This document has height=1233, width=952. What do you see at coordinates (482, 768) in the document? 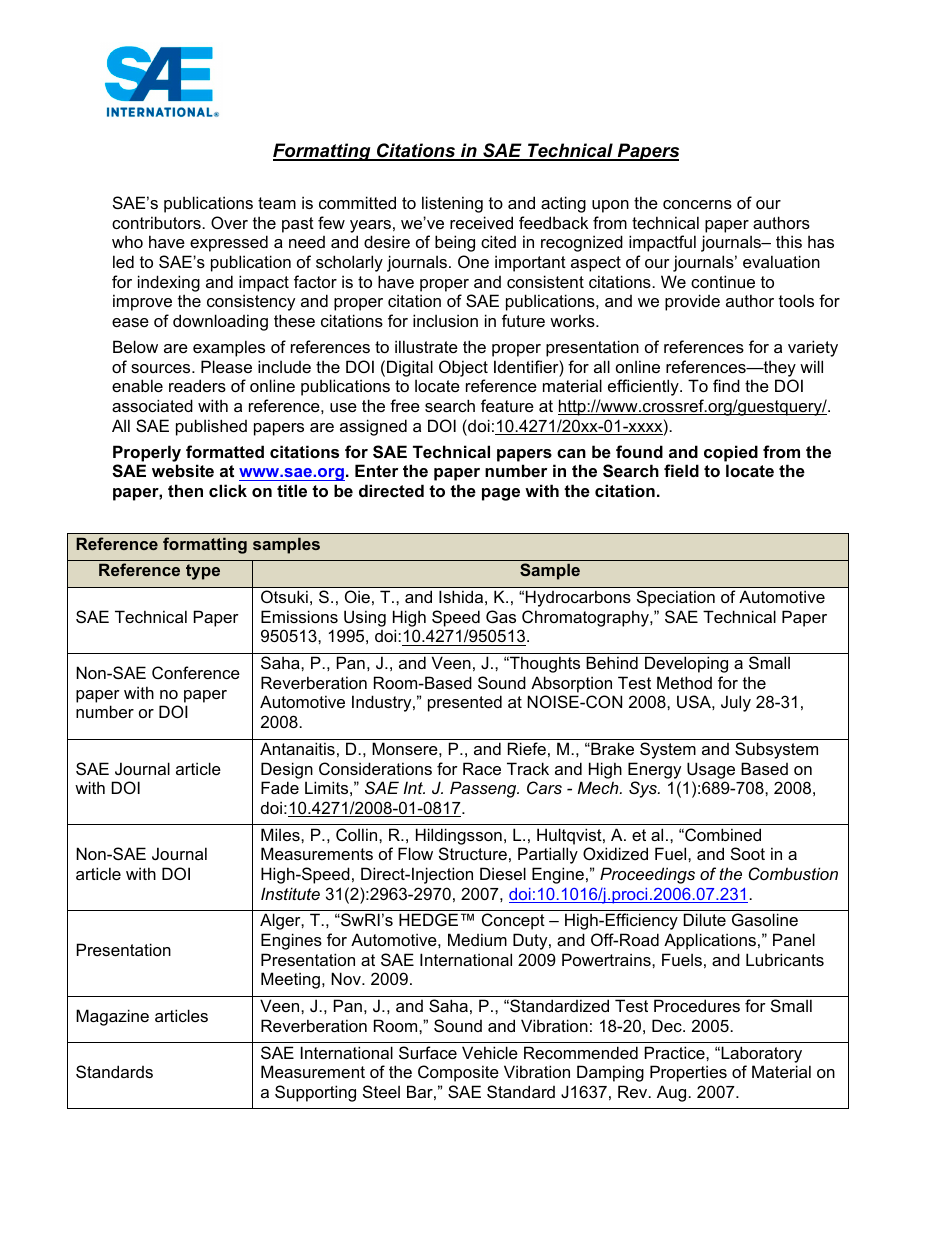
I see `Race` at bounding box center [482, 768].
